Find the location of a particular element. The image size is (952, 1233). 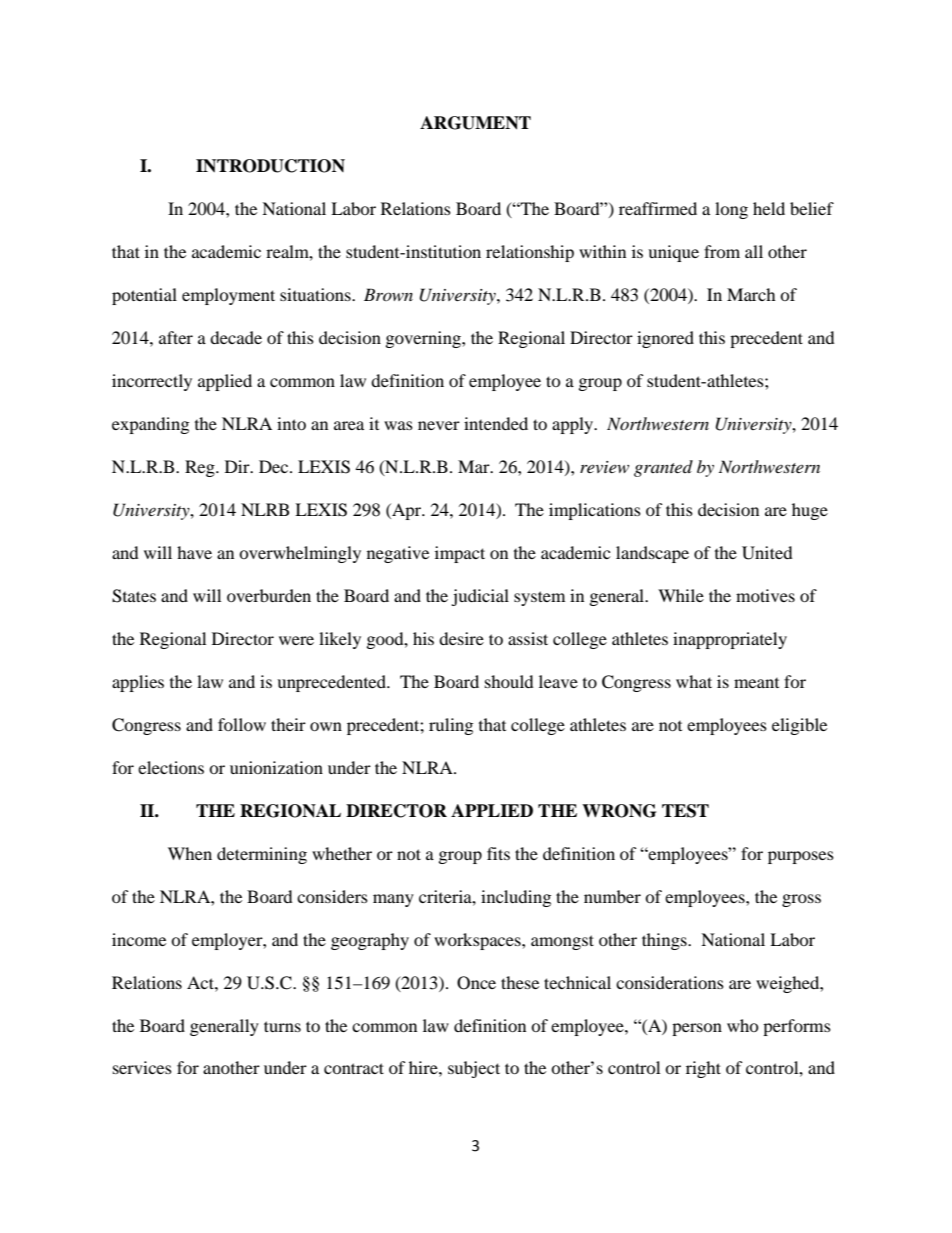

long is located at coordinates (731, 210).
